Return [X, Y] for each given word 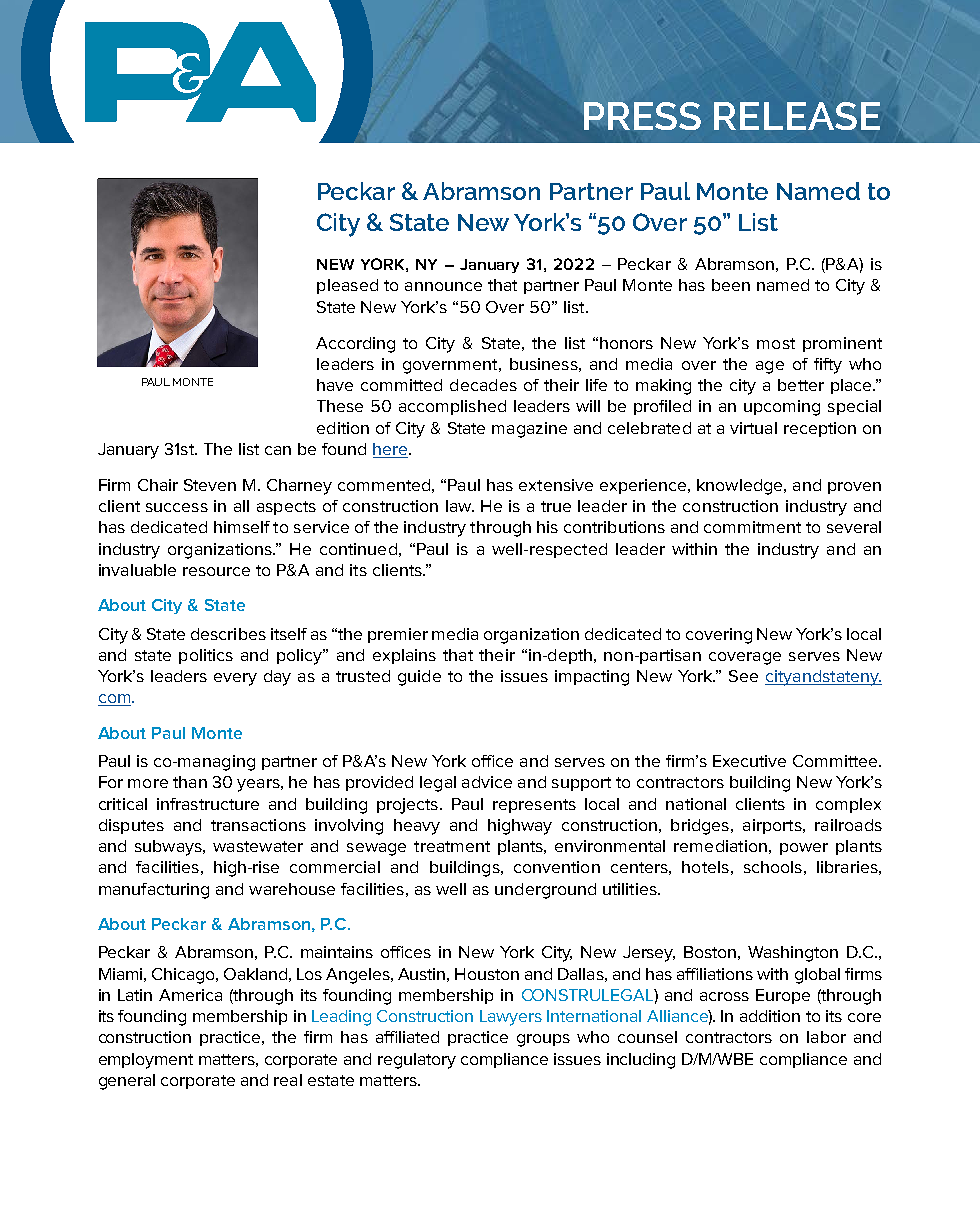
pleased [347, 286]
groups [543, 1040]
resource [216, 571]
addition [770, 1016]
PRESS [642, 116]
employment [146, 1061]
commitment [752, 527]
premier [398, 635]
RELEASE [797, 116]
